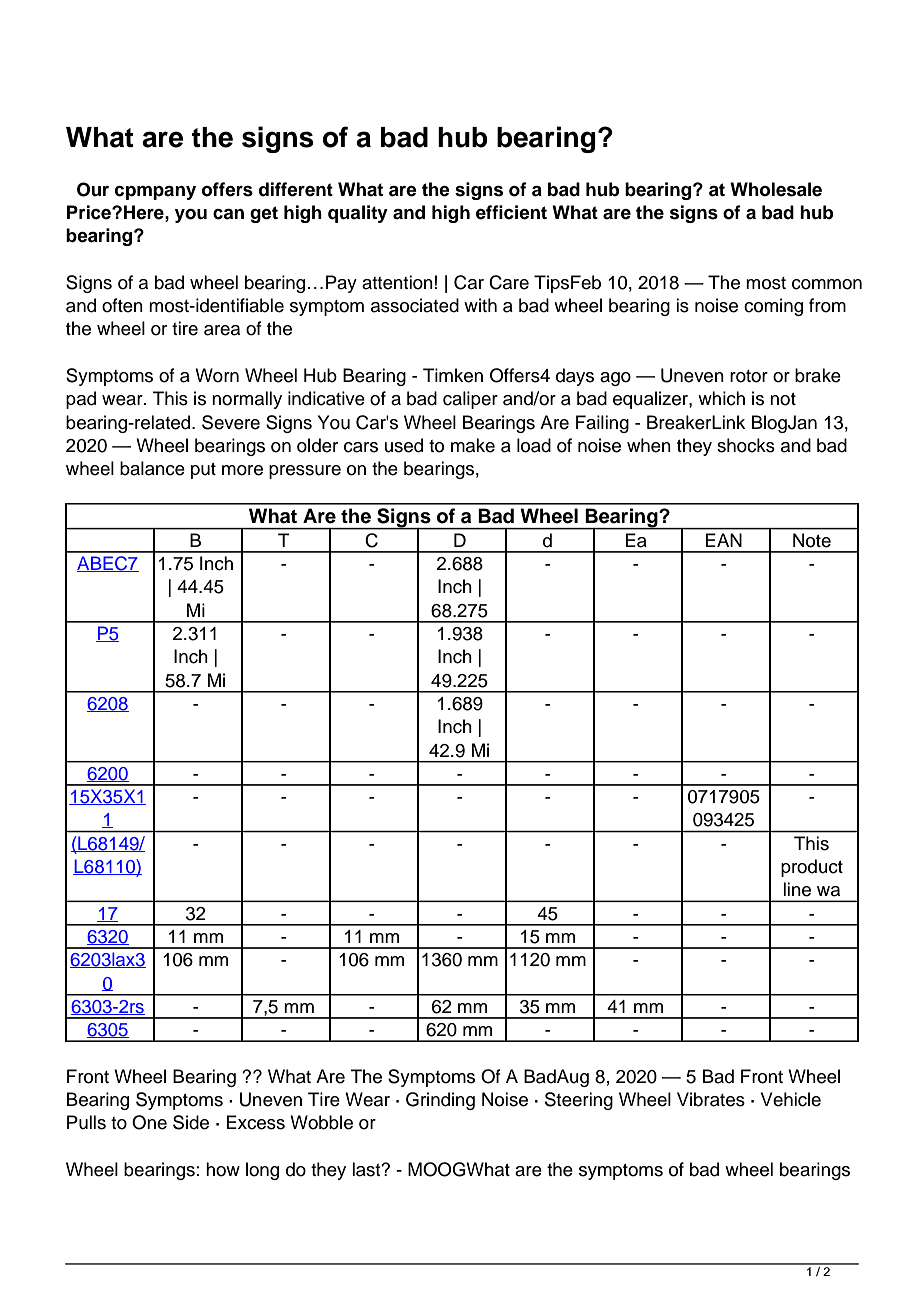 Image resolution: width=924 pixels, height=1308 pixels. Describe the element at coordinates (723, 540) in the screenshot. I see `EAN` at that location.
